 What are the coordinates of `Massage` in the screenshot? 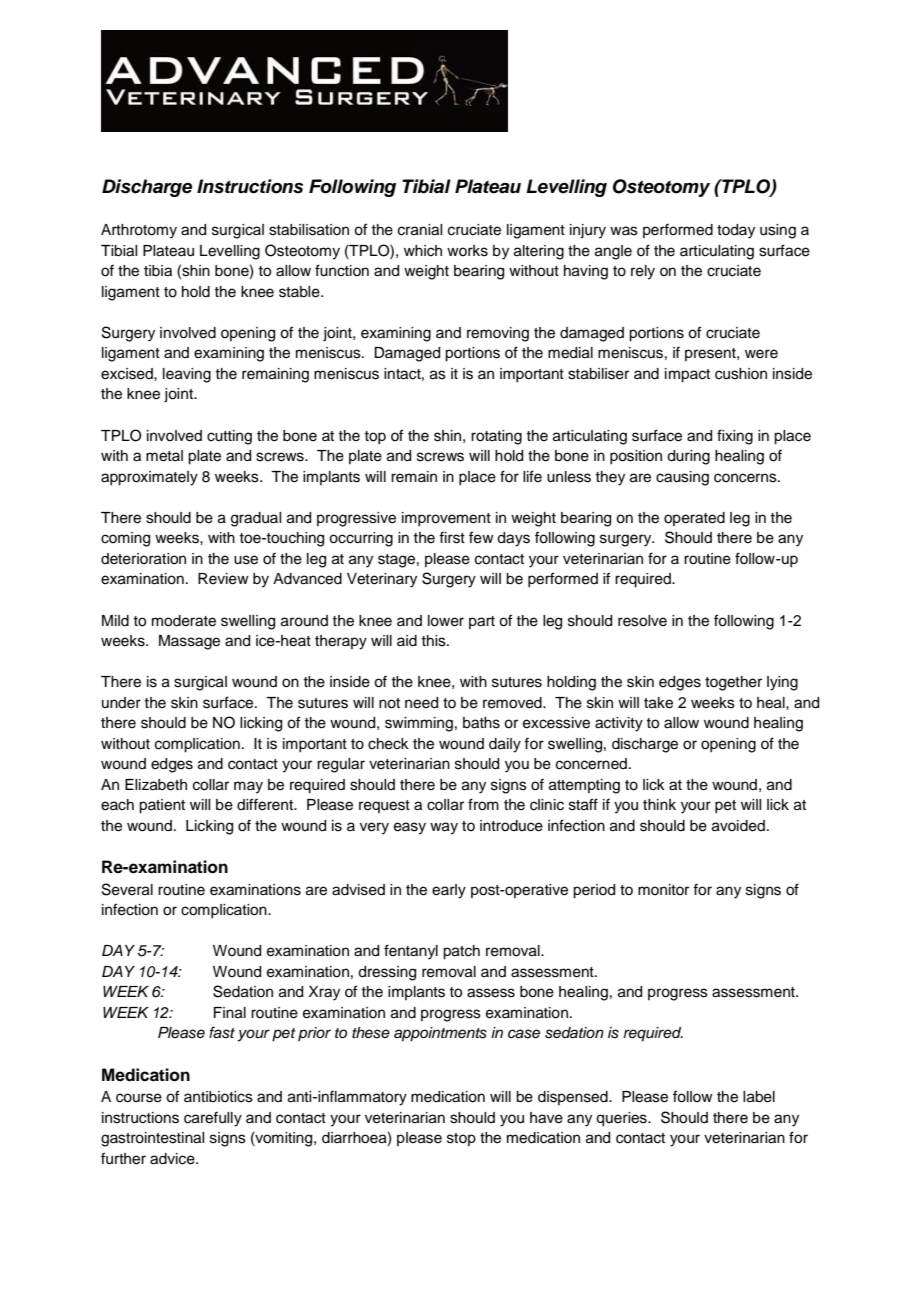 It's located at (189, 642).
